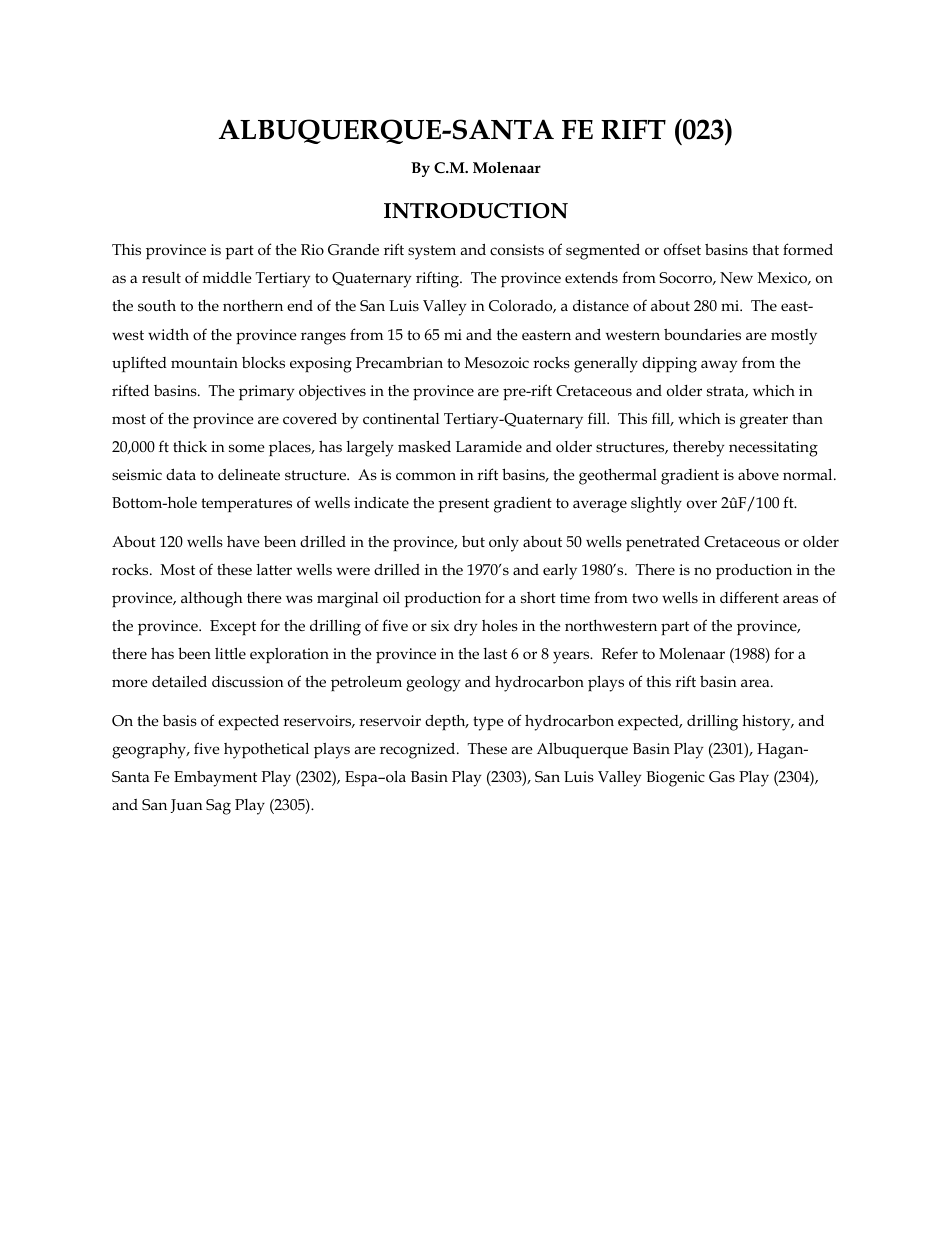  Describe the element at coordinates (227, 277) in the document. I see `middle` at that location.
